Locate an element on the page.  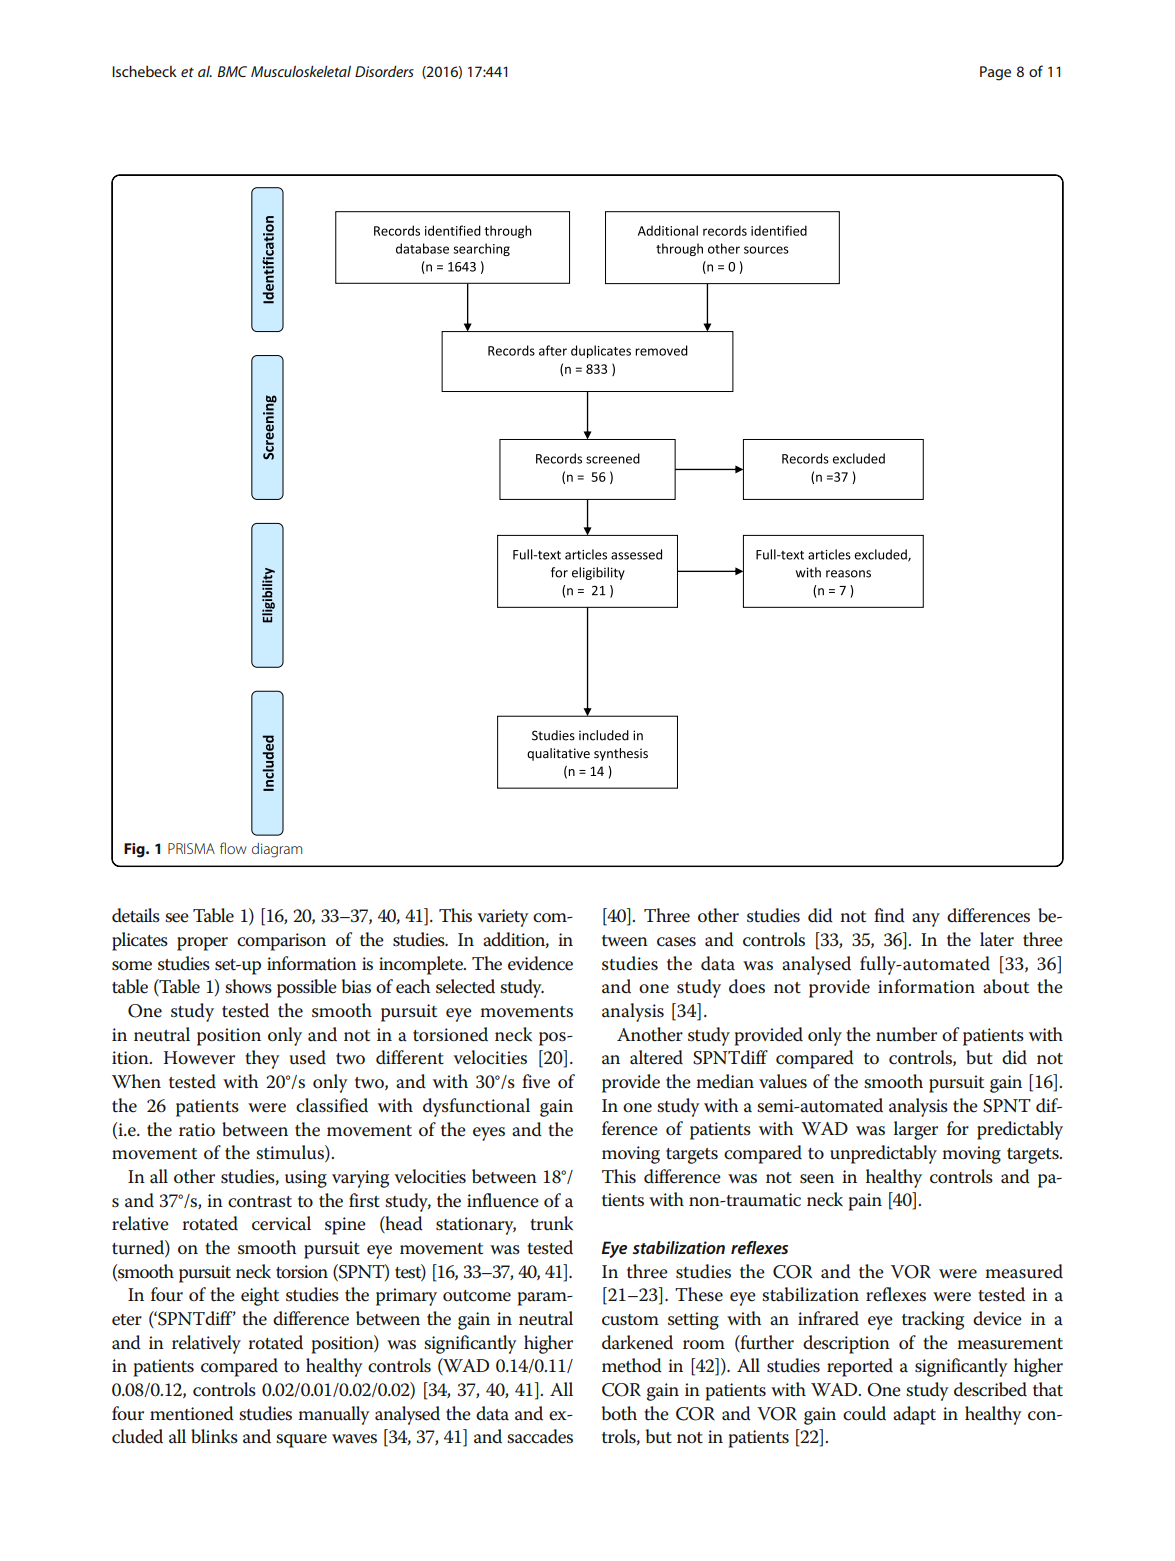
find is located at coordinates (889, 915).
